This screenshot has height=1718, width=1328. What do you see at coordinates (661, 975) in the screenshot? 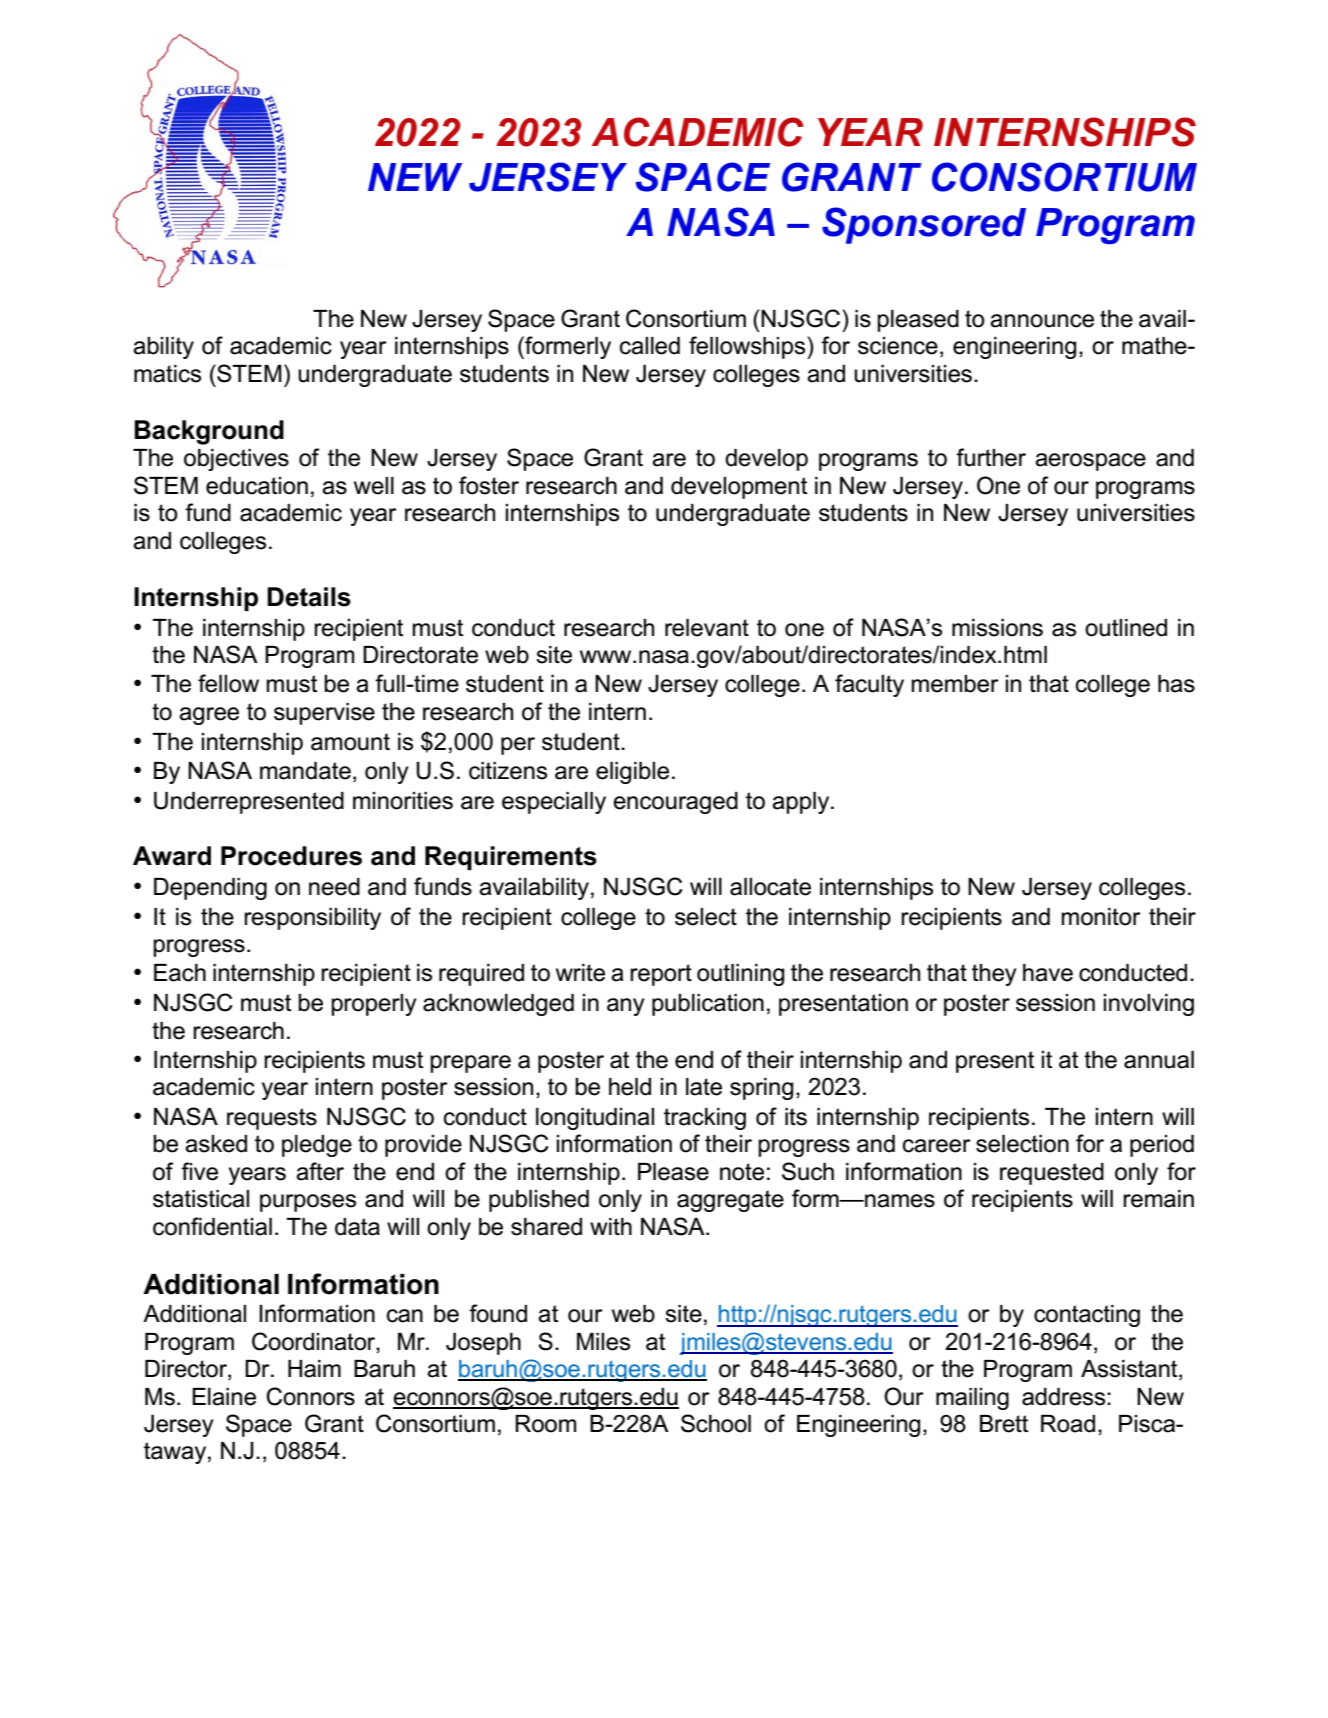
I see `report` at bounding box center [661, 975].
